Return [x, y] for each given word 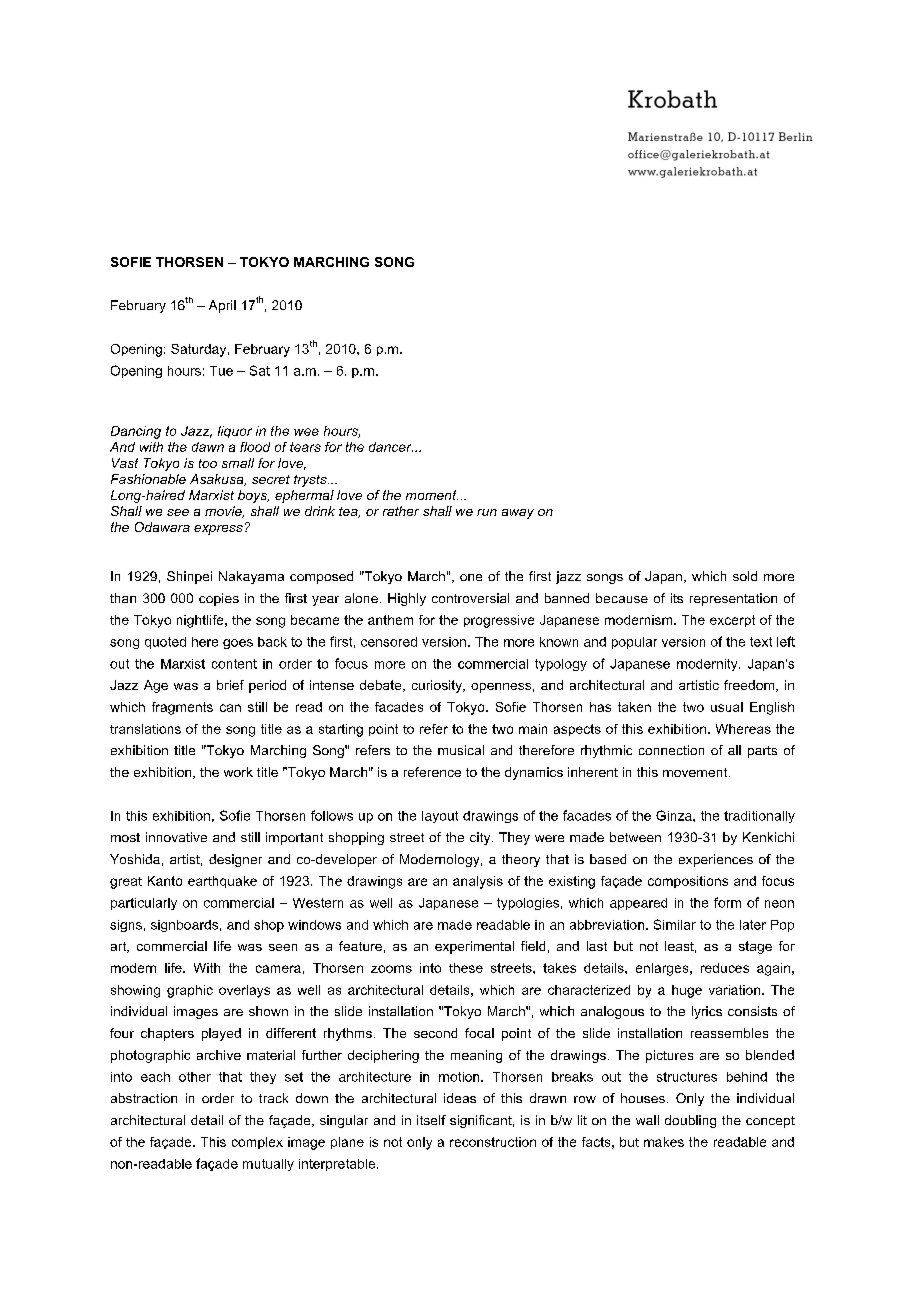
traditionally [759, 817]
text [761, 642]
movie [224, 512]
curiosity [438, 686]
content [234, 664]
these [466, 968]
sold [745, 576]
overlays [244, 991]
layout [440, 817]
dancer [391, 447]
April [222, 306]
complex [257, 1143]
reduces [725, 968]
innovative [176, 837]
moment [432, 495]
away [518, 514]
